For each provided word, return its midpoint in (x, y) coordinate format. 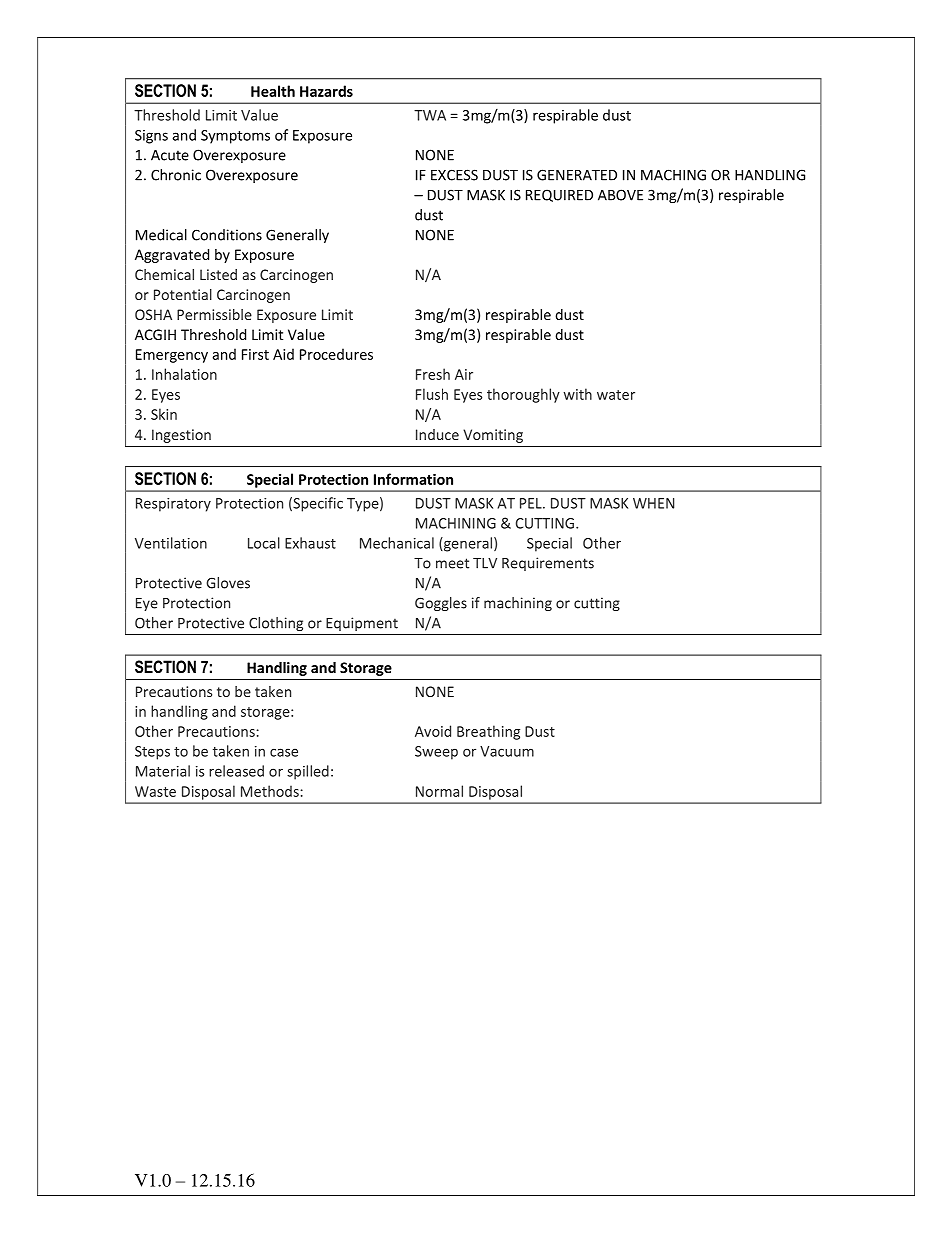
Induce (437, 434)
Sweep (436, 753)
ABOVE (620, 195)
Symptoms (235, 137)
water (616, 395)
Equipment (362, 624)
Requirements (548, 564)
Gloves (228, 583)
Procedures (336, 354)
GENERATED (577, 175)
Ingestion (181, 436)
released (236, 771)
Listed (218, 274)
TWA (430, 115)
